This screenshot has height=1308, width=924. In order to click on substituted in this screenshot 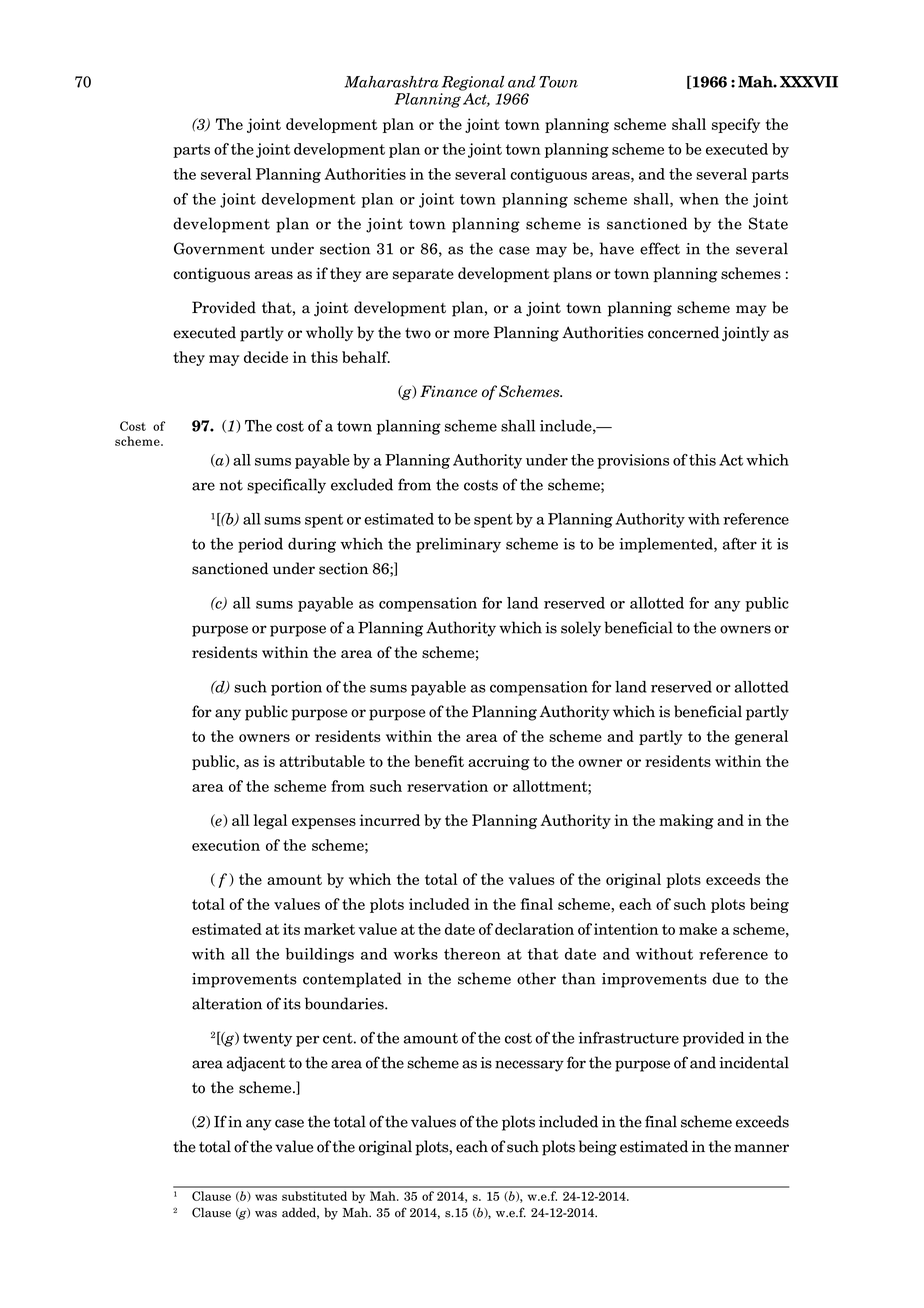, I will do `click(314, 1196)`.
